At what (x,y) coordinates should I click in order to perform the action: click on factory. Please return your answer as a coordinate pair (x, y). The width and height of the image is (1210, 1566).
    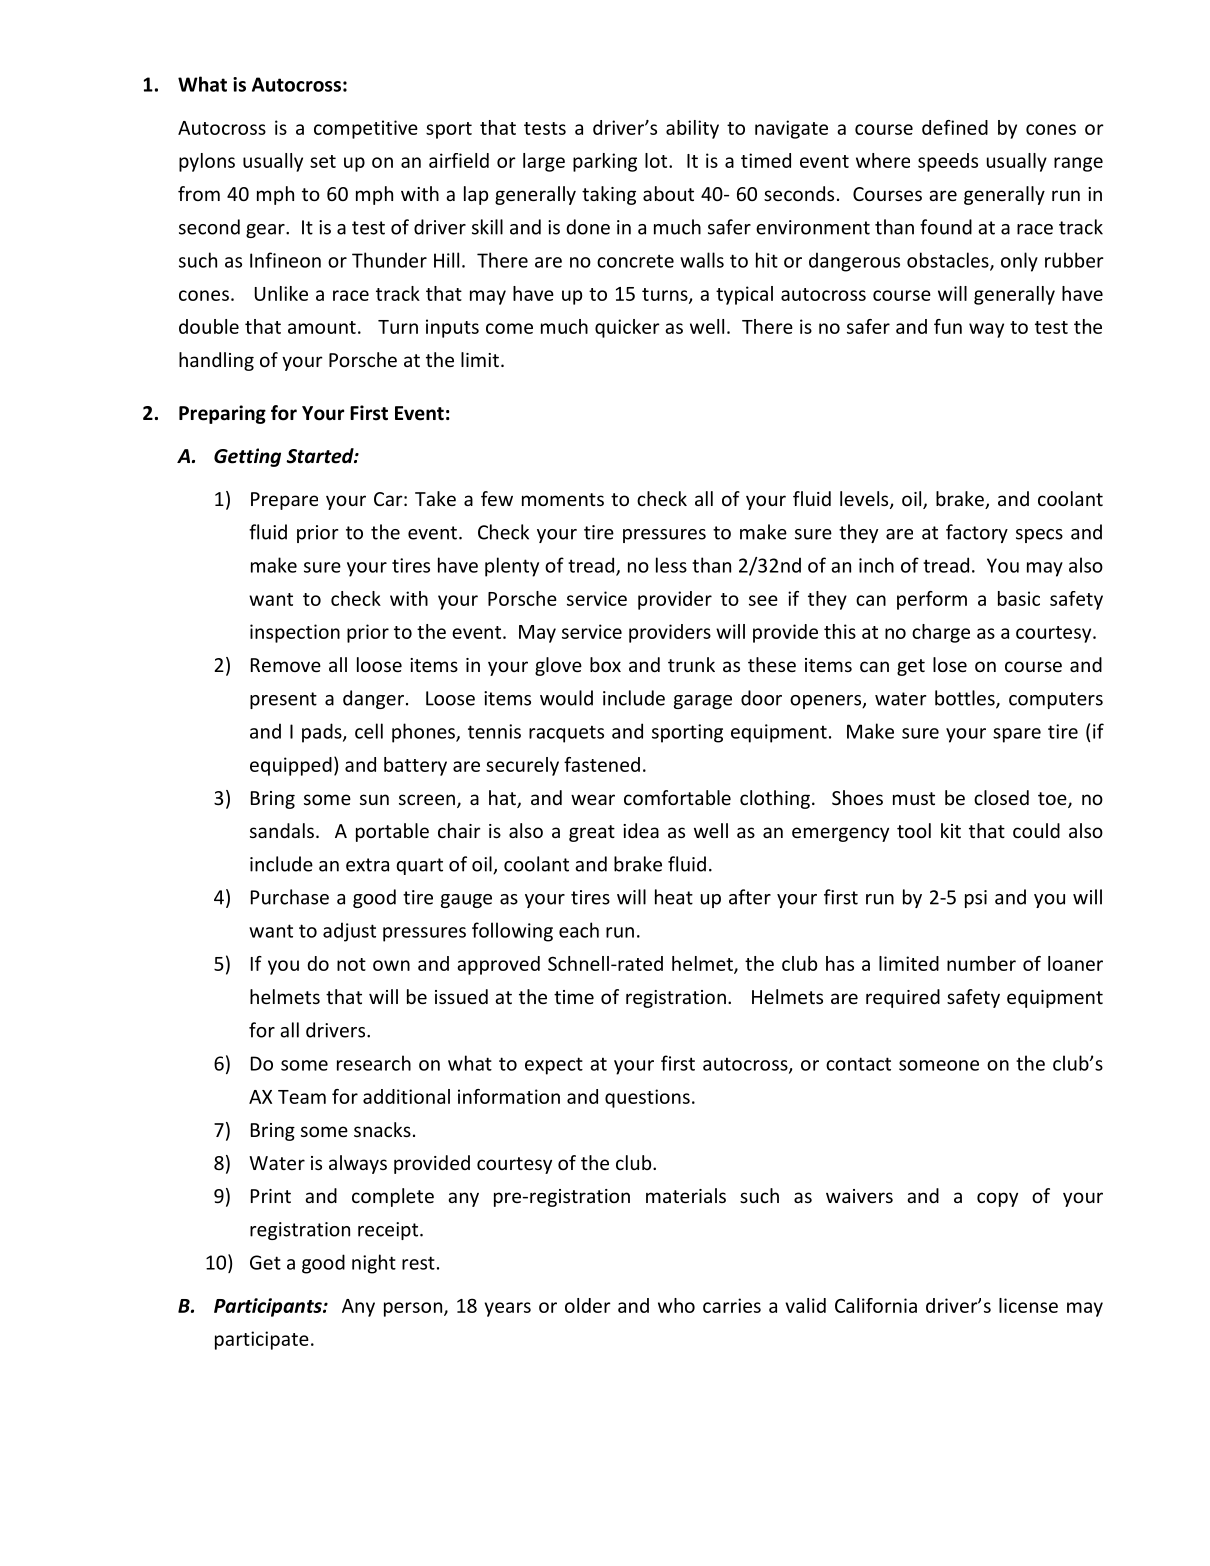
    Looking at the image, I should click on (977, 533).
